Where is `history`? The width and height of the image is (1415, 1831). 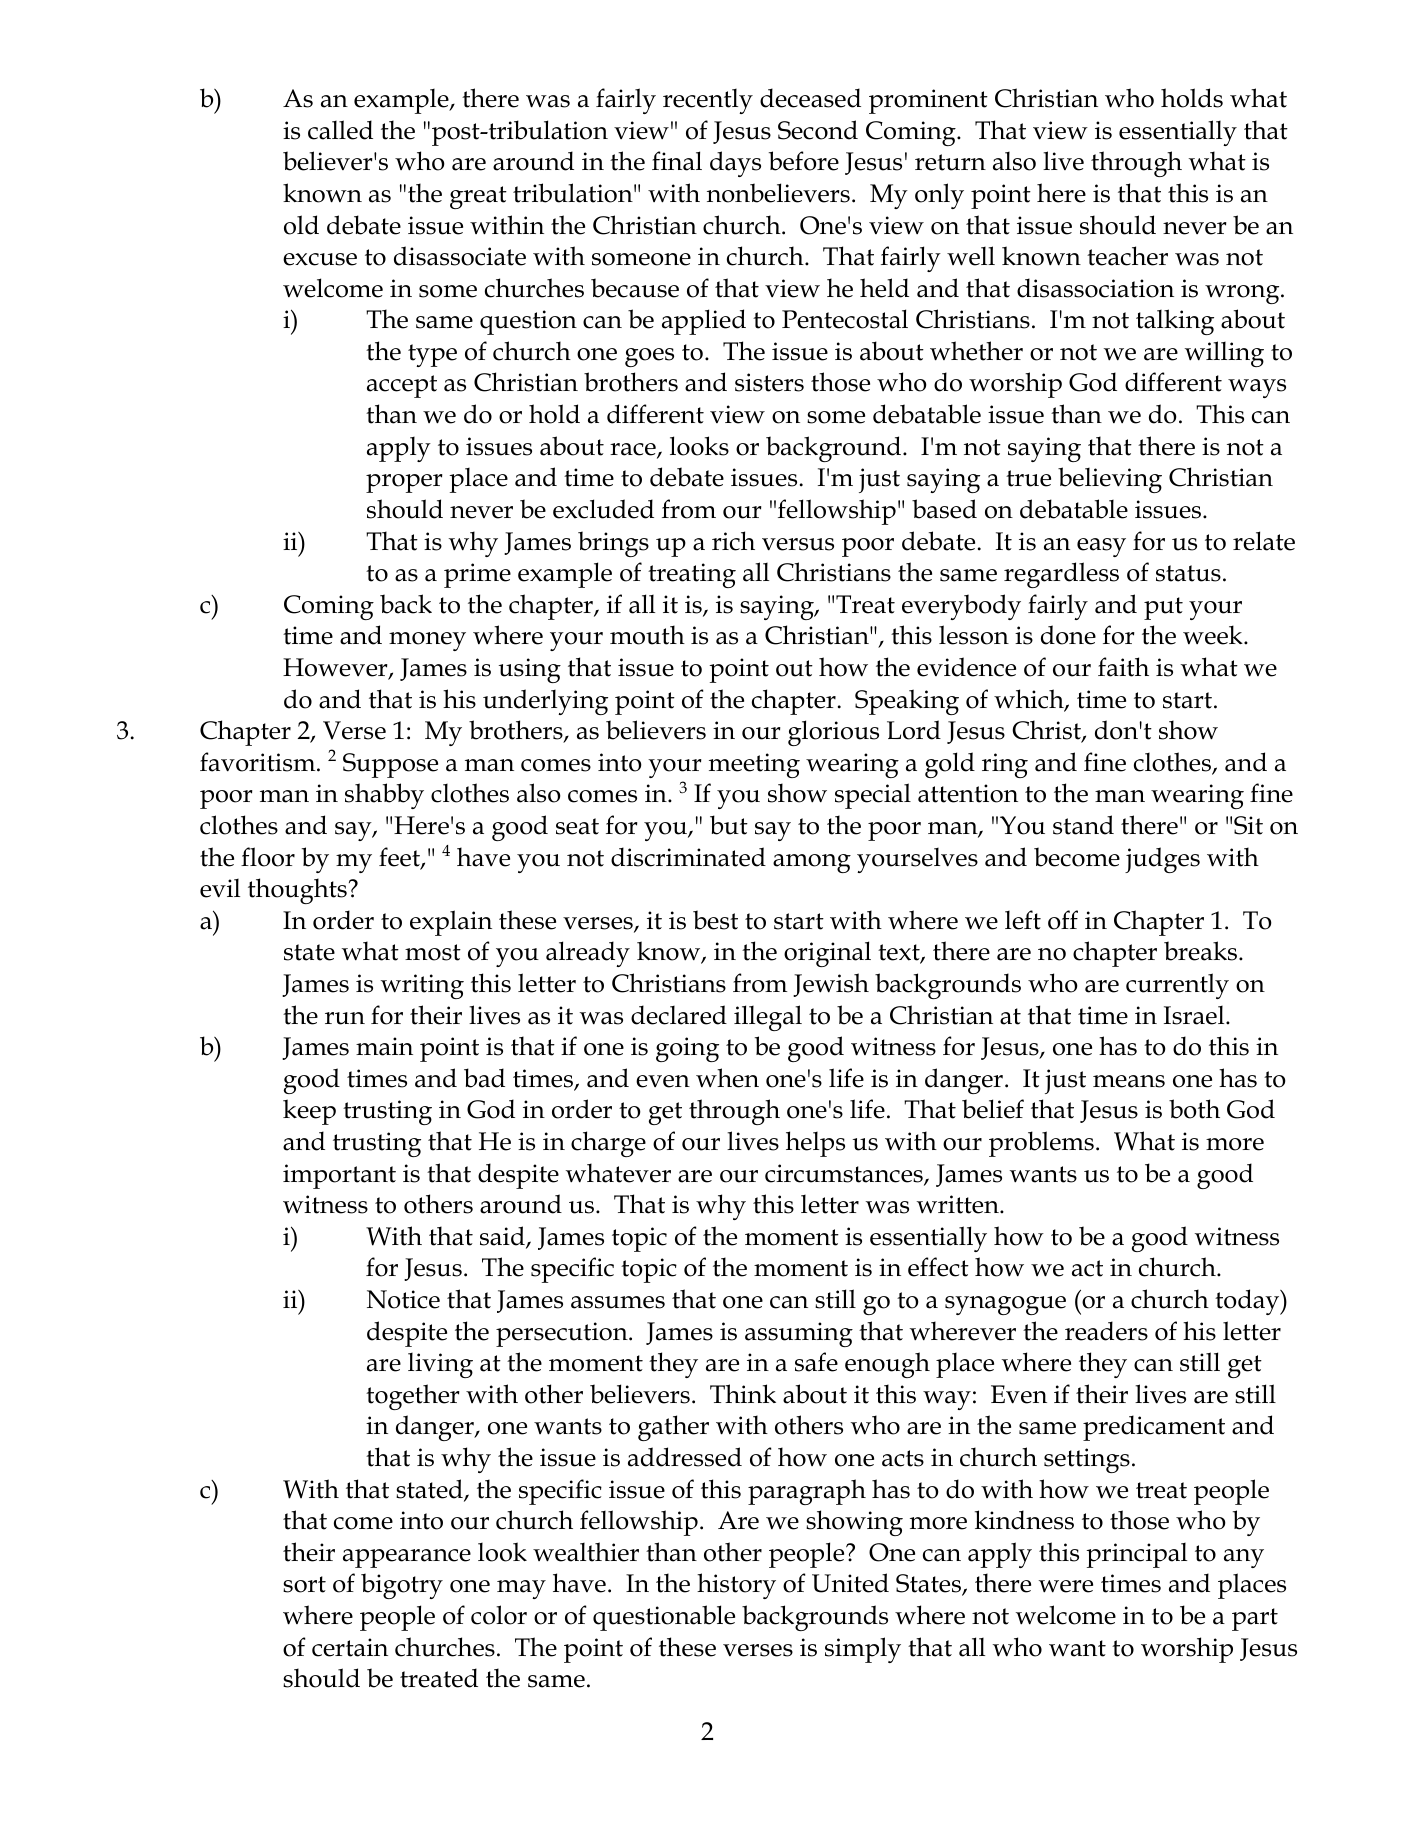 history is located at coordinates (736, 1586).
